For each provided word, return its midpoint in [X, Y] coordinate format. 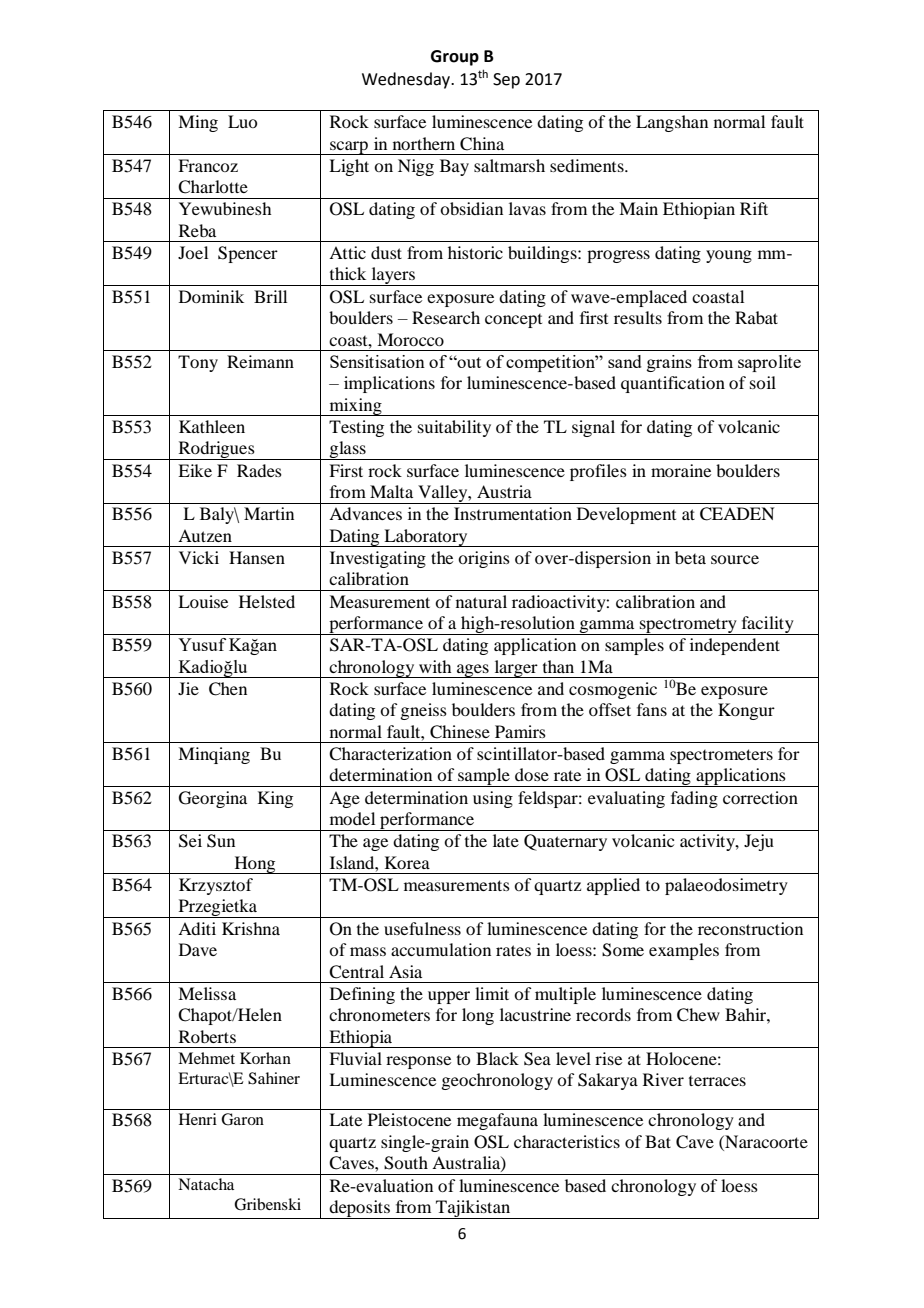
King [275, 799]
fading [694, 799]
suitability [454, 428]
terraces [717, 1081]
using [493, 799]
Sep [506, 81]
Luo [242, 121]
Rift [754, 208]
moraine [681, 470]
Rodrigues [216, 450]
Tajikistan [473, 1209]
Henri [198, 1119]
